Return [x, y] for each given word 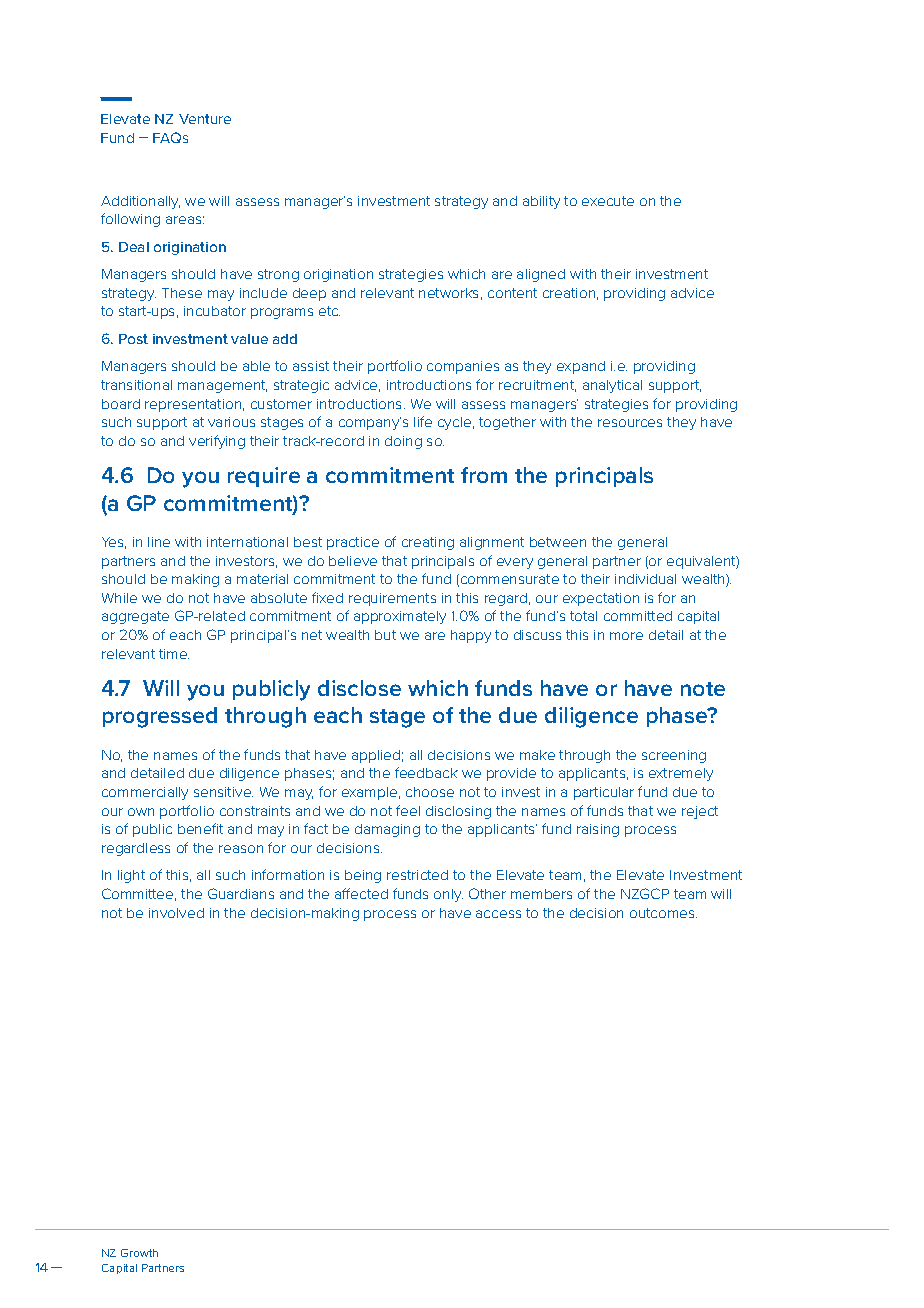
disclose [359, 688]
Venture [205, 119]
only [448, 895]
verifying [217, 442]
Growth [139, 1253]
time [174, 654]
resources [630, 423]
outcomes [663, 913]
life [423, 421]
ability [541, 202]
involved [176, 913]
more [626, 636]
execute [608, 201]
